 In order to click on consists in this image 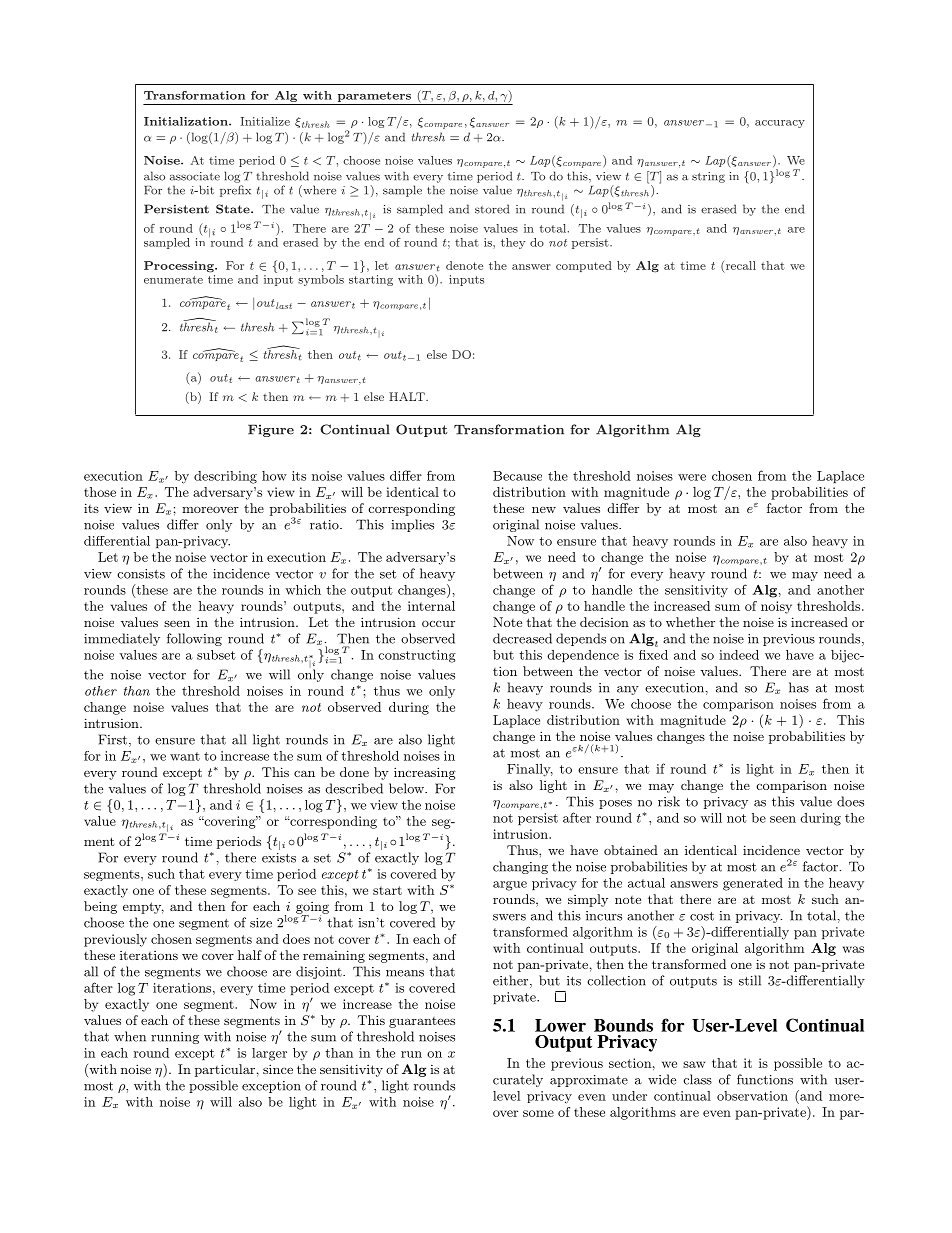, I will do `click(141, 574)`.
